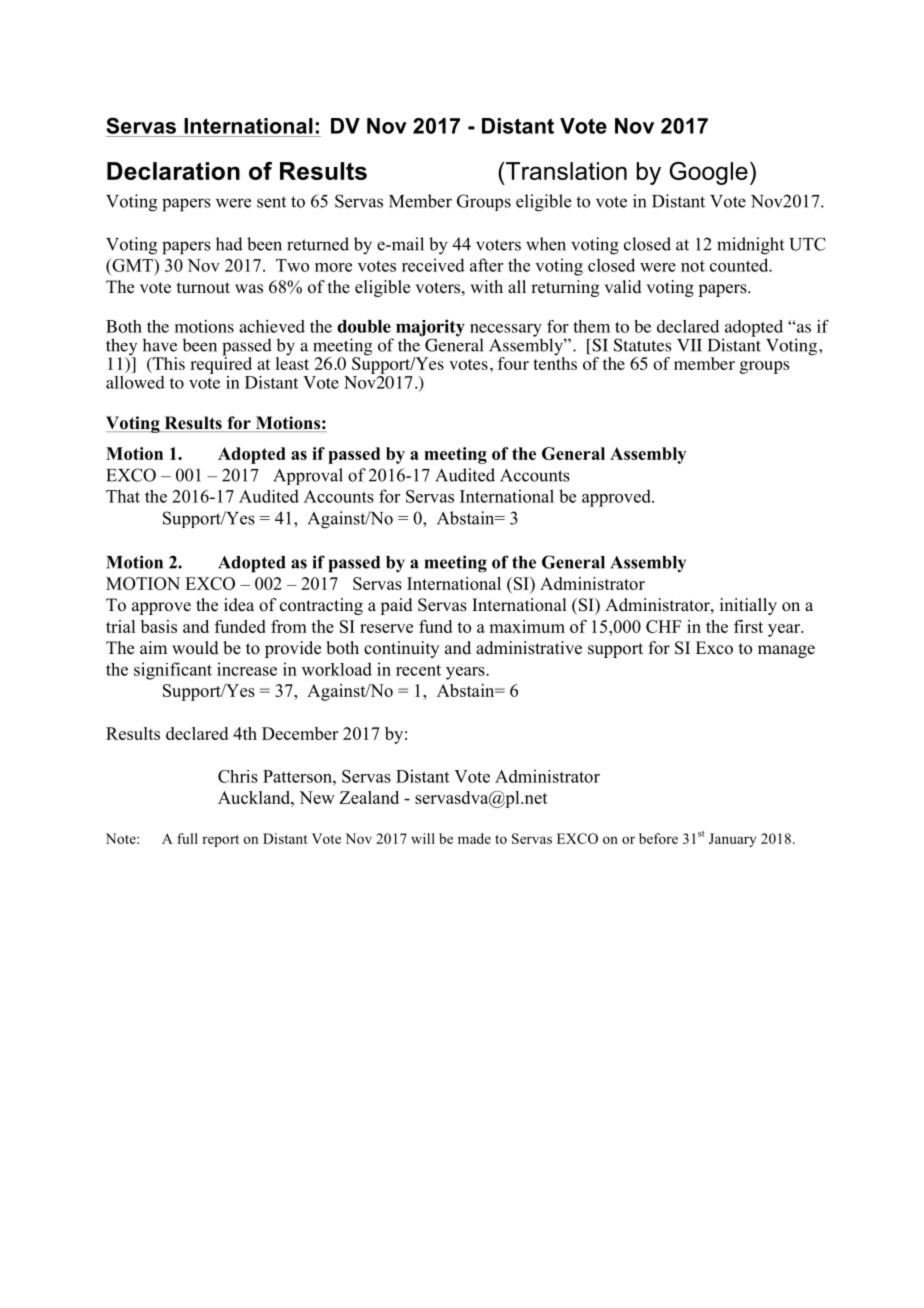 The width and height of the screenshot is (924, 1308). Describe the element at coordinates (187, 838) in the screenshot. I see `full` at that location.
